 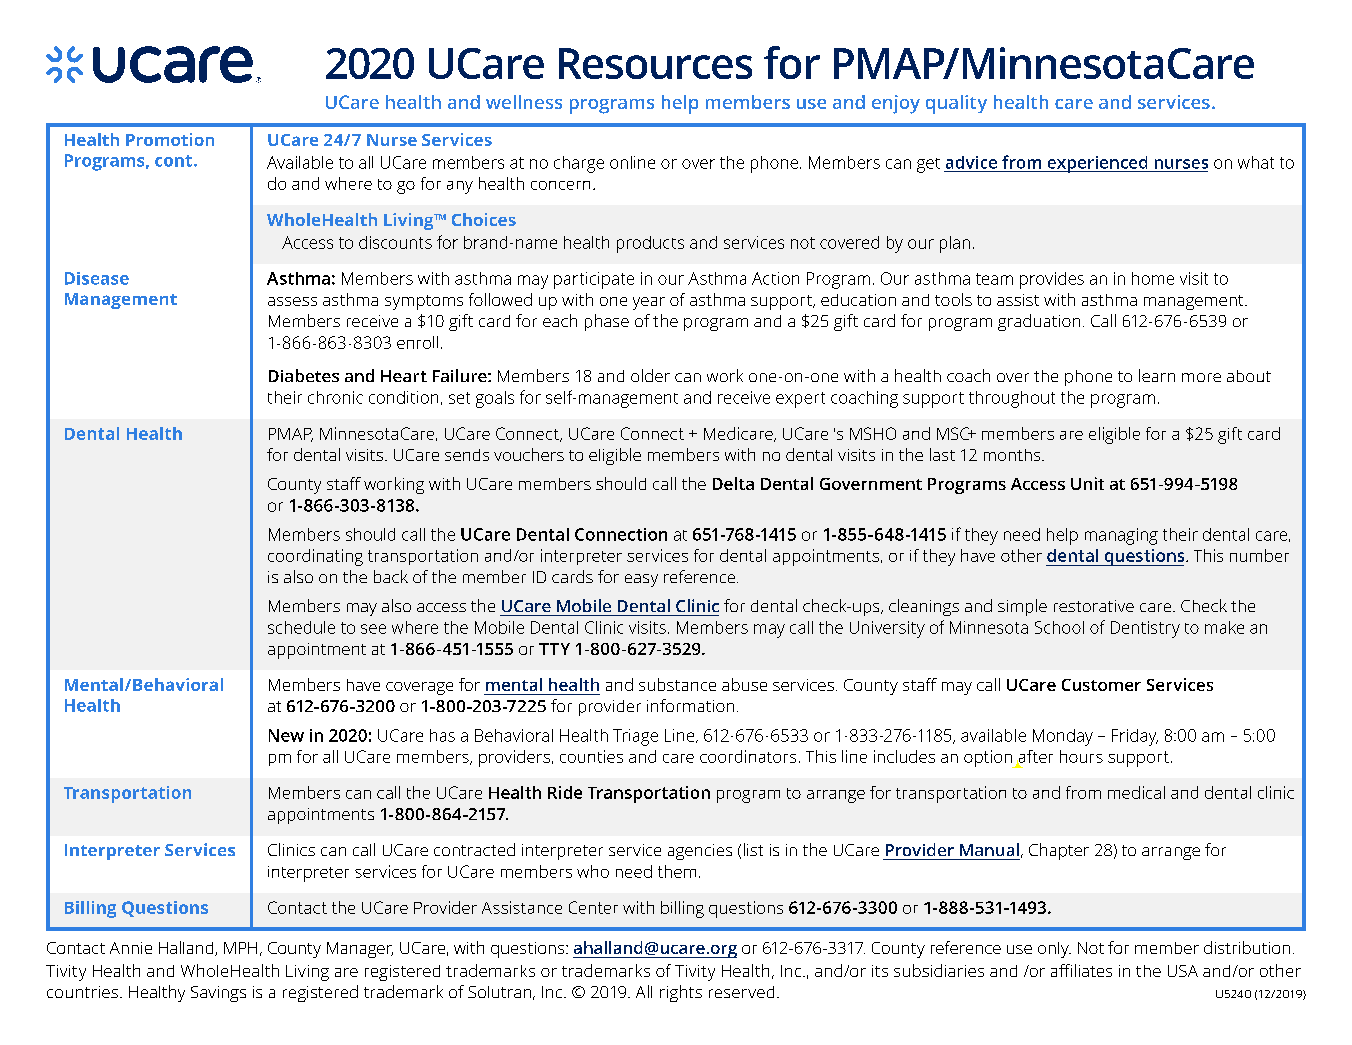 I want to click on Delta, so click(x=733, y=483).
